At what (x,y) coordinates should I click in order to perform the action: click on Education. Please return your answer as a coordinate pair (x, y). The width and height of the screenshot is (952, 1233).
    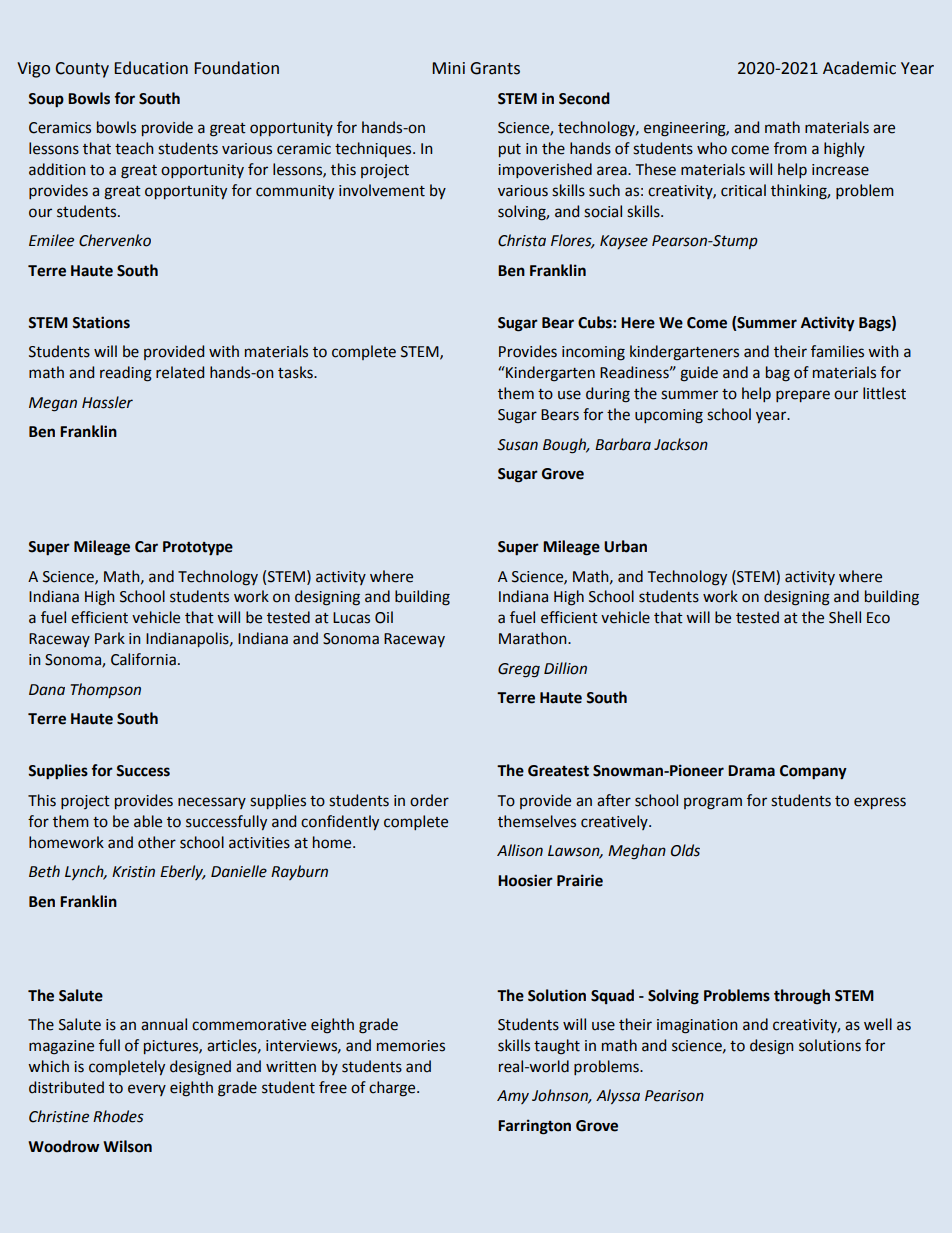
    Looking at the image, I should click on (151, 68).
